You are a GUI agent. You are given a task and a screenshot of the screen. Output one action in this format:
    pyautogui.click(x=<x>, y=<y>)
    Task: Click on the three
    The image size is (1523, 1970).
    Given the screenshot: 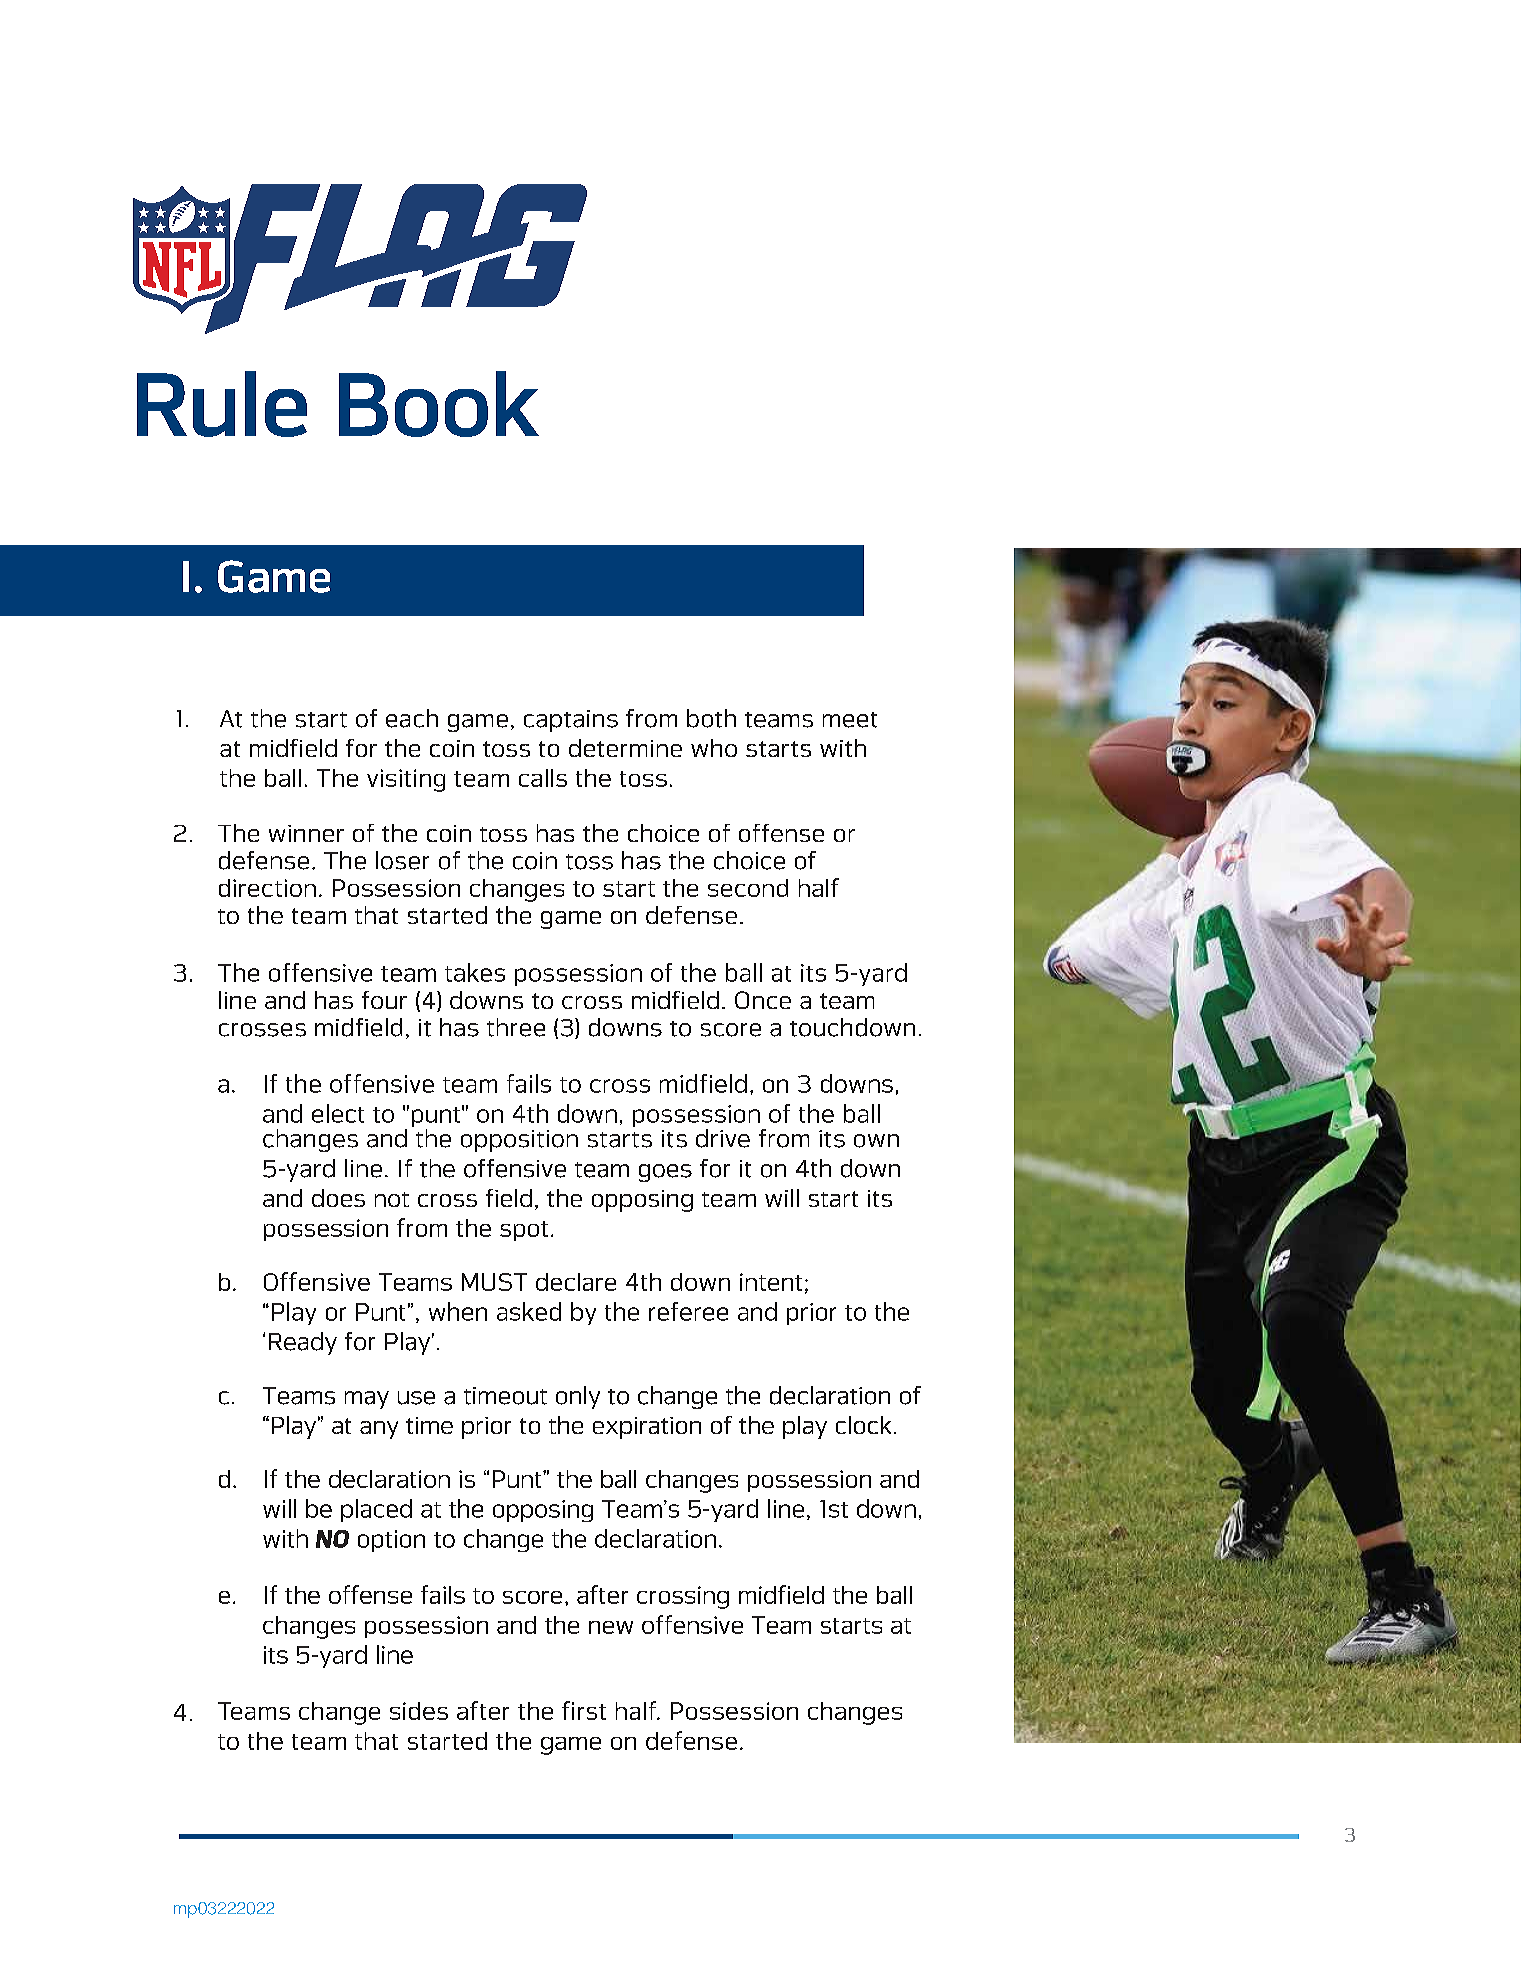 What is the action you would take?
    pyautogui.click(x=516, y=1027)
